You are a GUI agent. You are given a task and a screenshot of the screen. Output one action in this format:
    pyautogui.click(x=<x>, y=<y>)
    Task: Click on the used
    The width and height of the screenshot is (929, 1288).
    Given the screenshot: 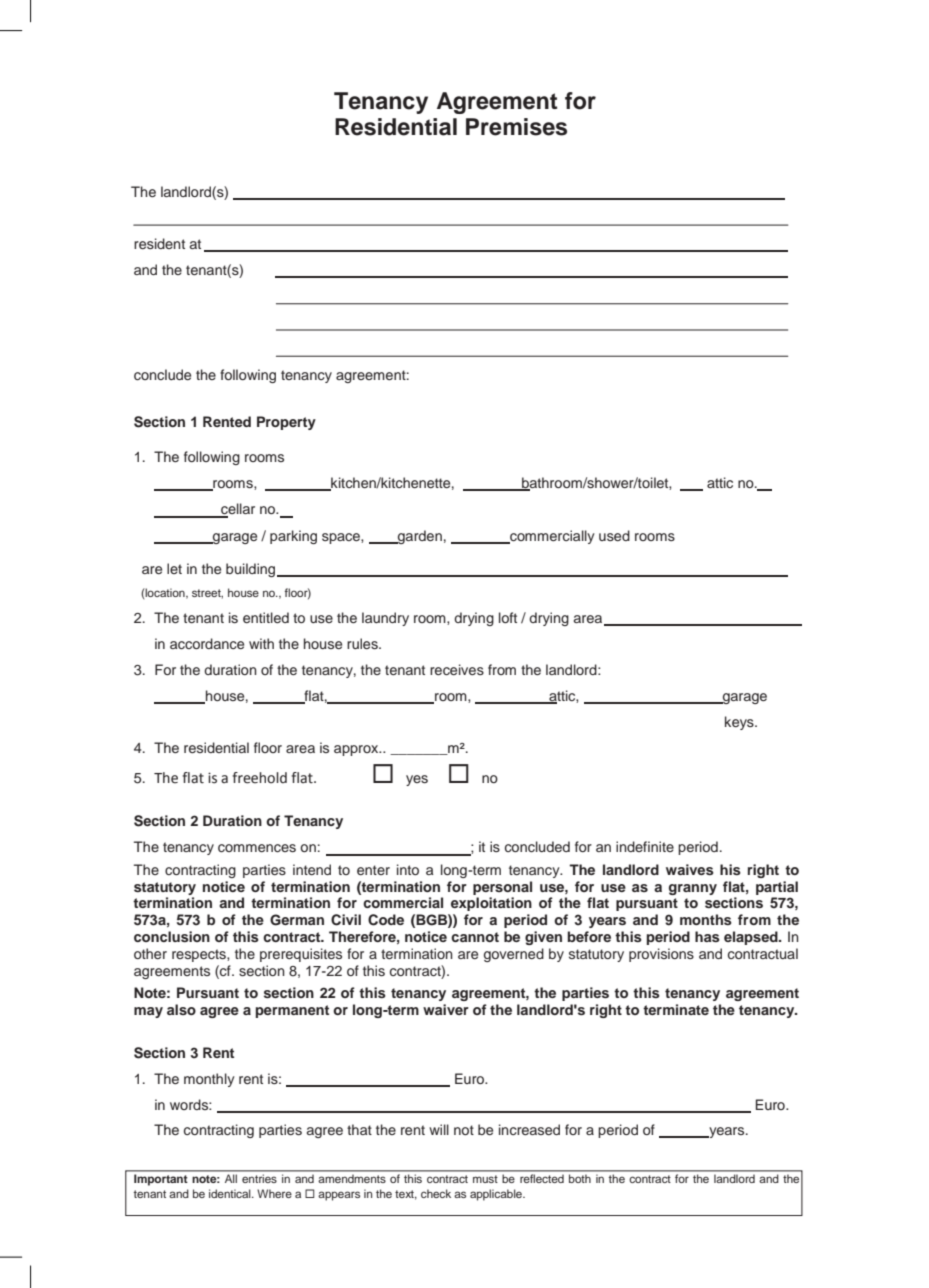 What is the action you would take?
    pyautogui.click(x=614, y=535)
